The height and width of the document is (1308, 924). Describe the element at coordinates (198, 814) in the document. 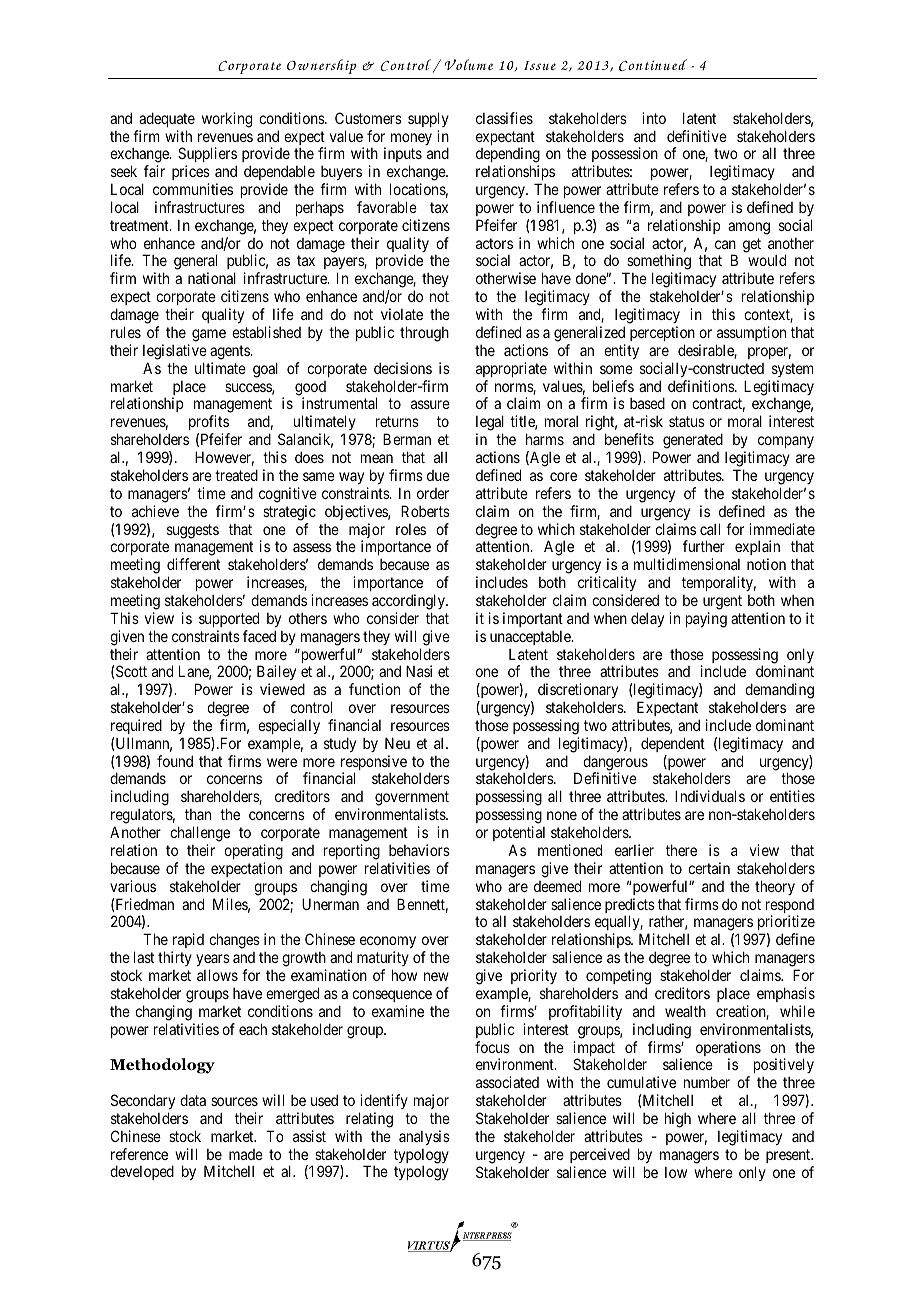

I see `than` at that location.
